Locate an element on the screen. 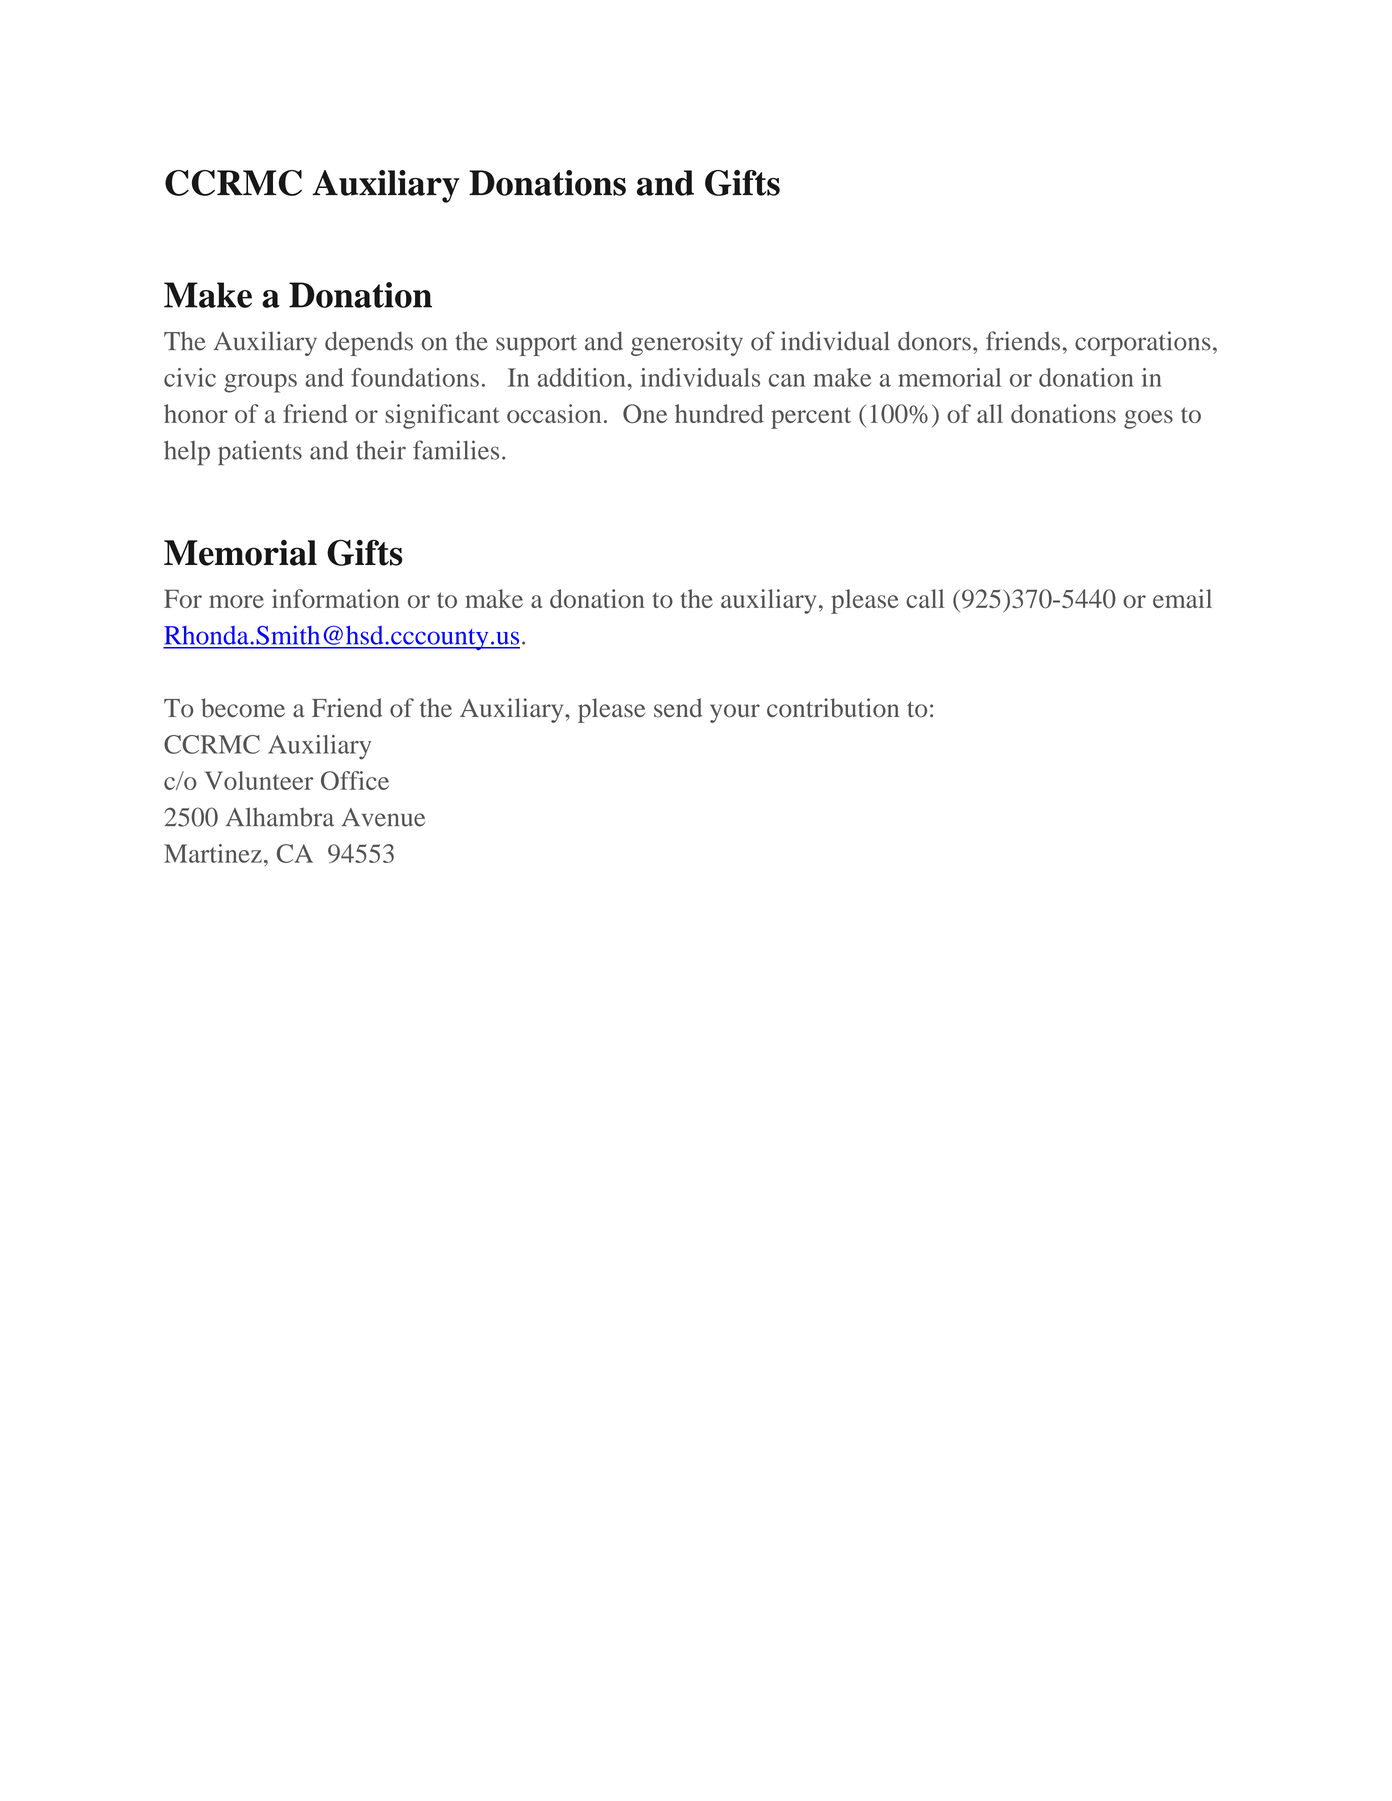  depends is located at coordinates (369, 343).
